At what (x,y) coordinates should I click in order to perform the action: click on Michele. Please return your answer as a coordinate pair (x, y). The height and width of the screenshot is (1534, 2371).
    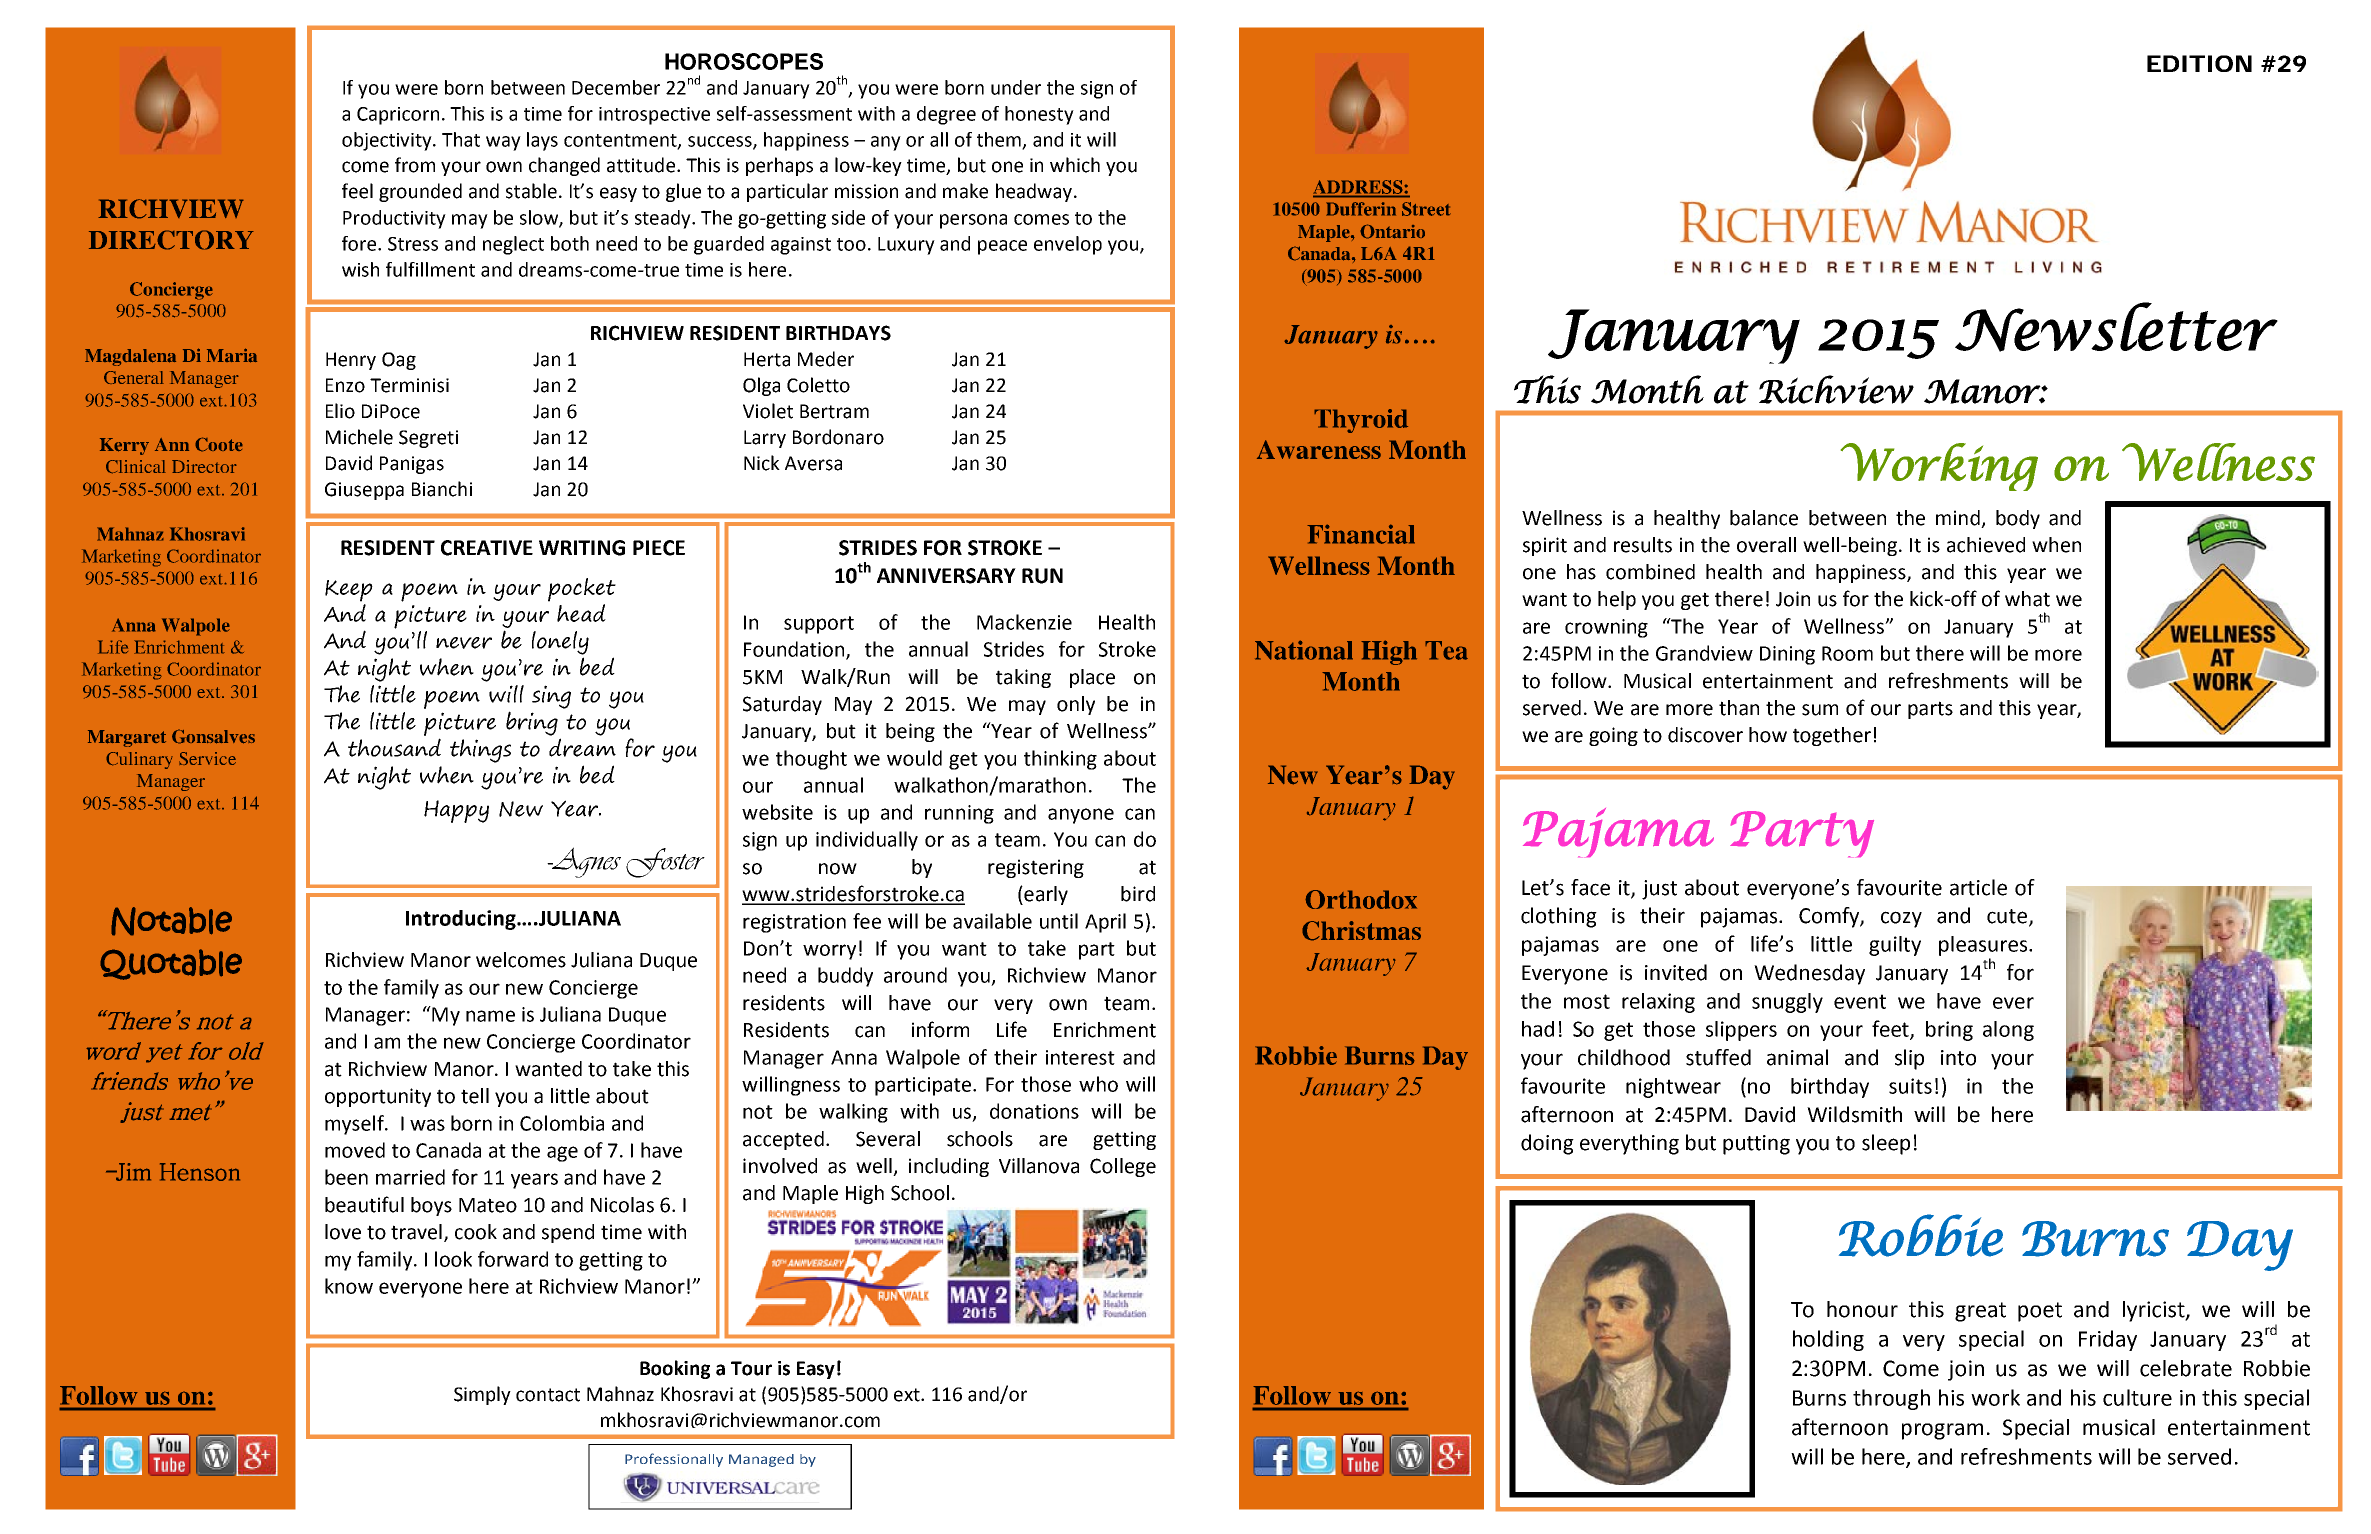
    Looking at the image, I should click on (359, 437).
